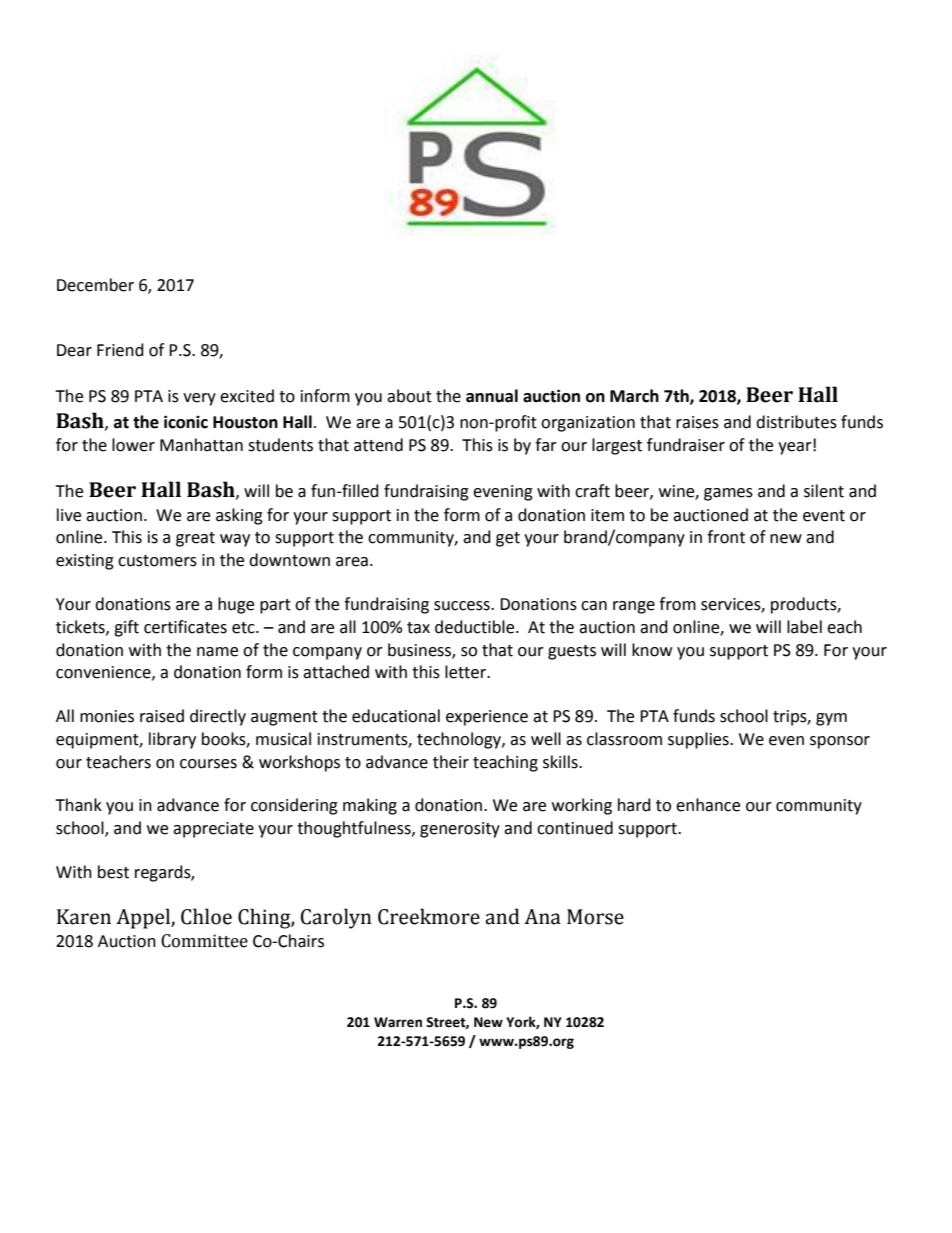 The image size is (952, 1233). I want to click on annual, so click(492, 396).
